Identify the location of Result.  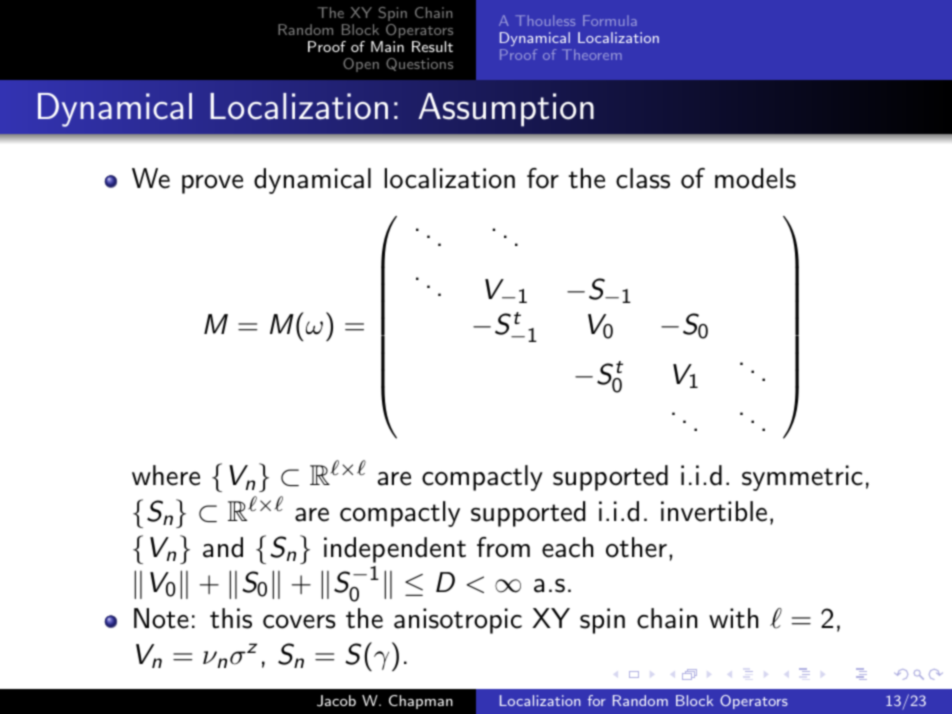
(432, 46).
